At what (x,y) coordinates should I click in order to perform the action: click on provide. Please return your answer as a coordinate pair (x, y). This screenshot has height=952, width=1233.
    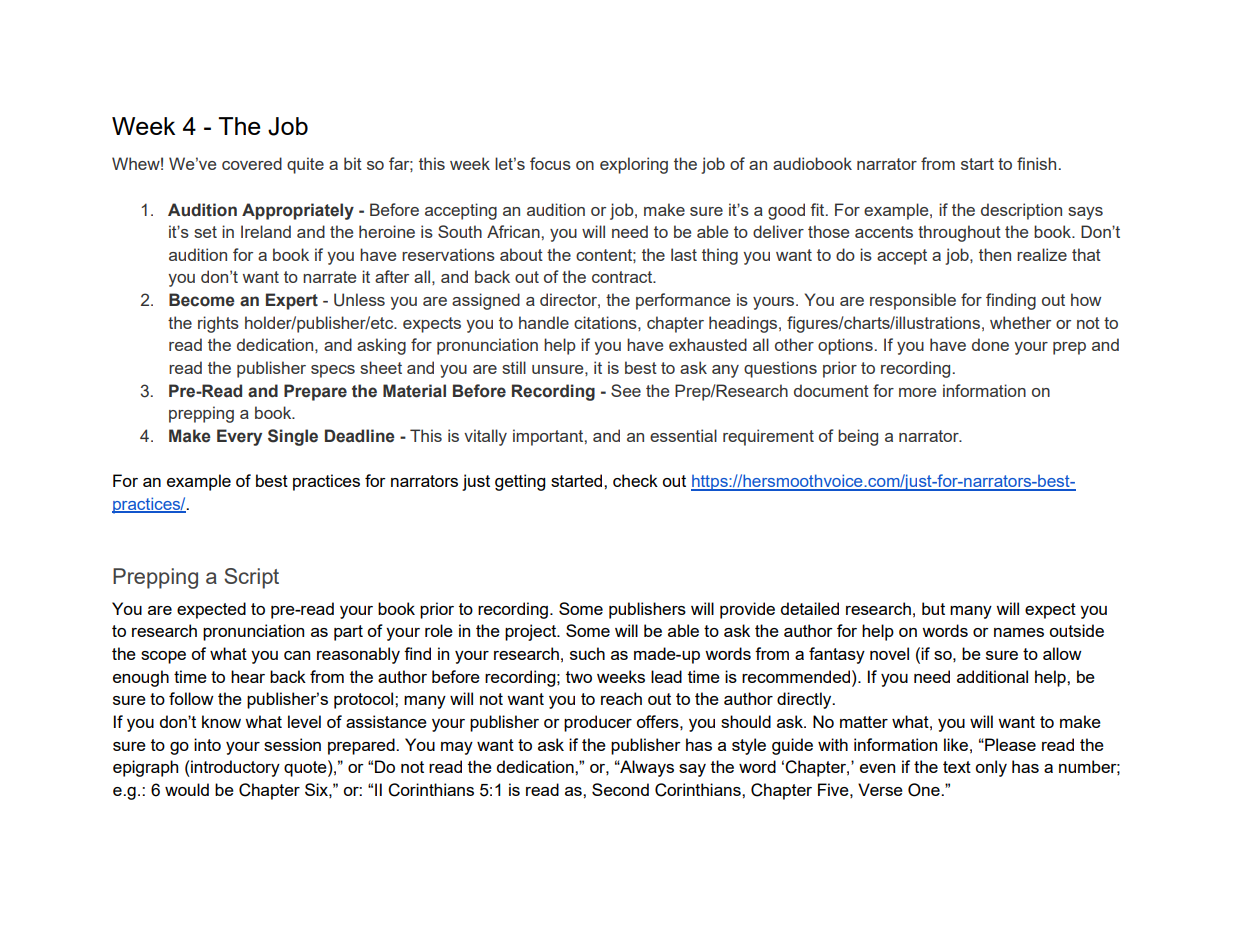
    Looking at the image, I should click on (747, 610).
